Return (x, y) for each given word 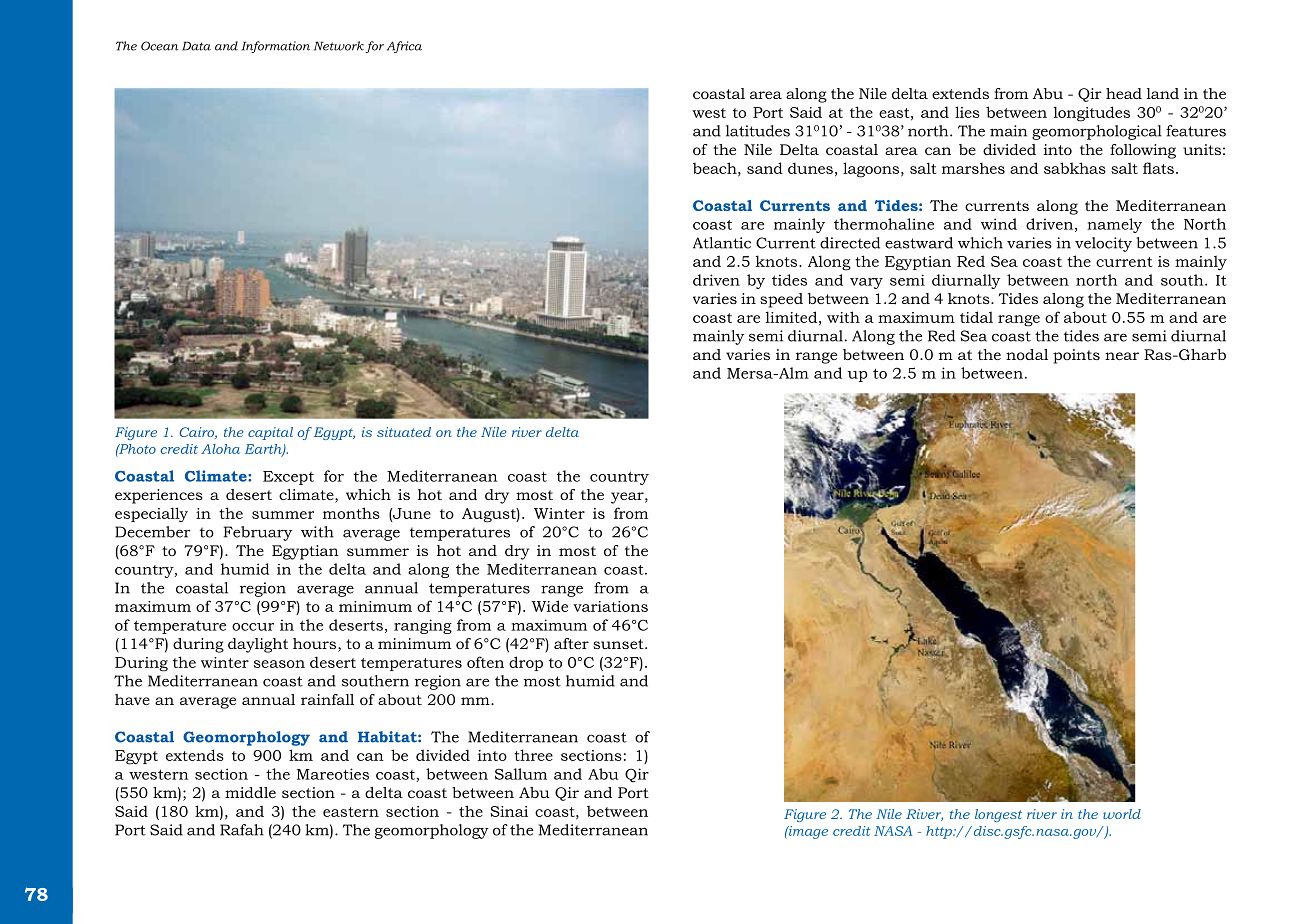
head (1124, 93)
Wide (549, 606)
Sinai (509, 811)
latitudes (758, 131)
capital (270, 433)
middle (250, 792)
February (258, 533)
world (1122, 814)
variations (610, 606)
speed (781, 300)
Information (276, 47)
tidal (976, 317)
